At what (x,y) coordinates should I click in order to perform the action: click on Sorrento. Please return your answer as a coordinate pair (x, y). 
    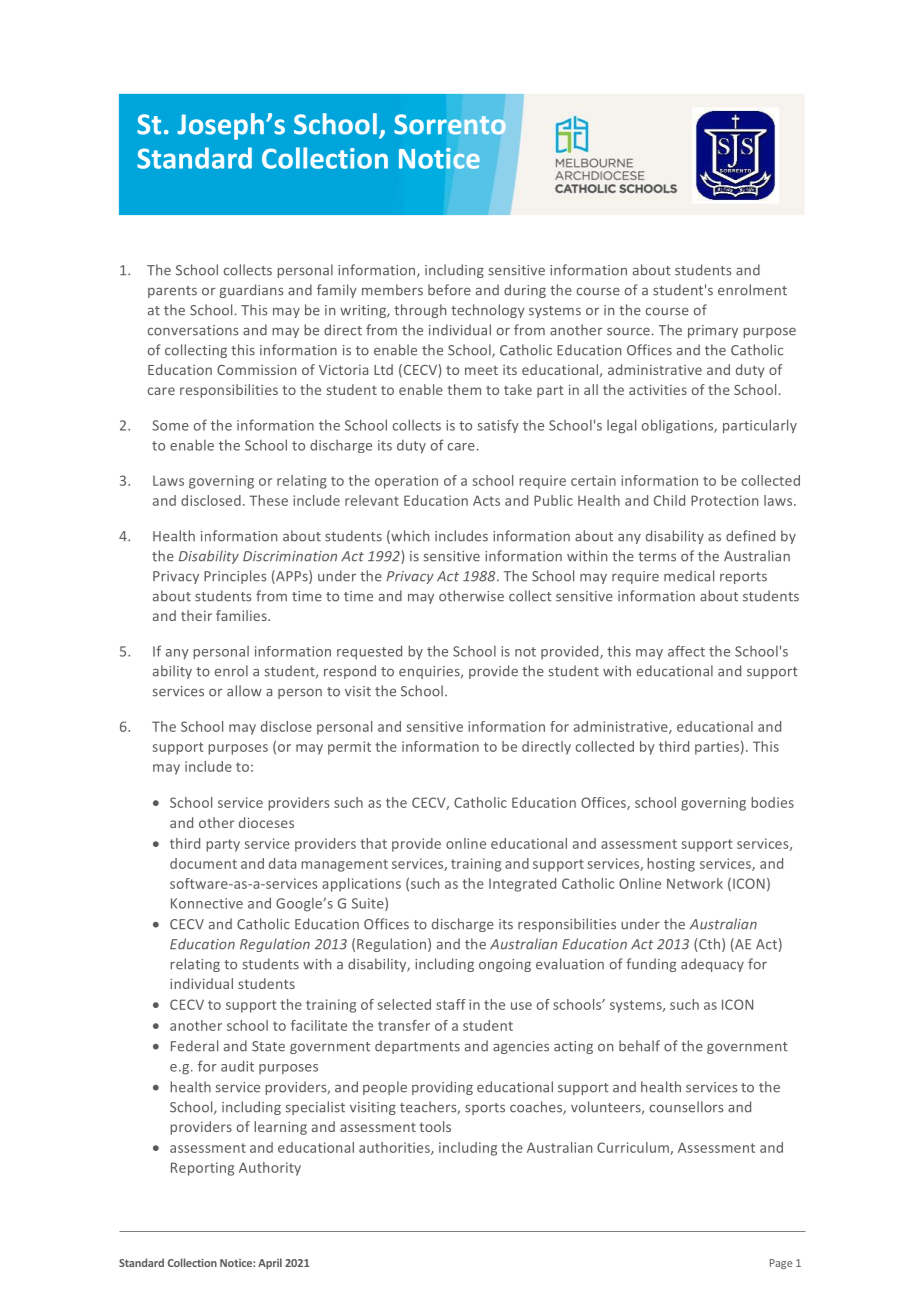
    Looking at the image, I should click on (450, 124).
